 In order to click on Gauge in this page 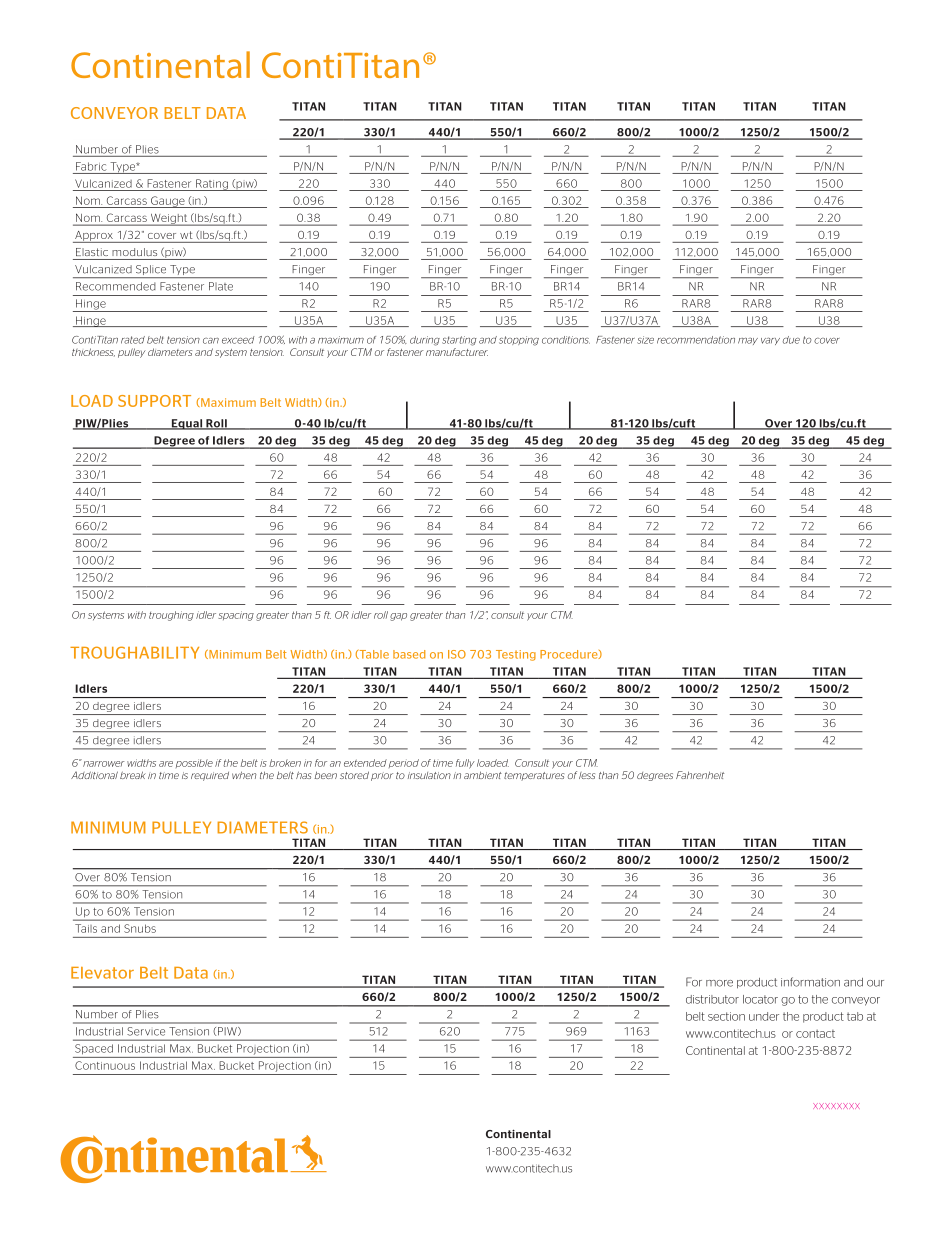, I will do `click(168, 202)`.
